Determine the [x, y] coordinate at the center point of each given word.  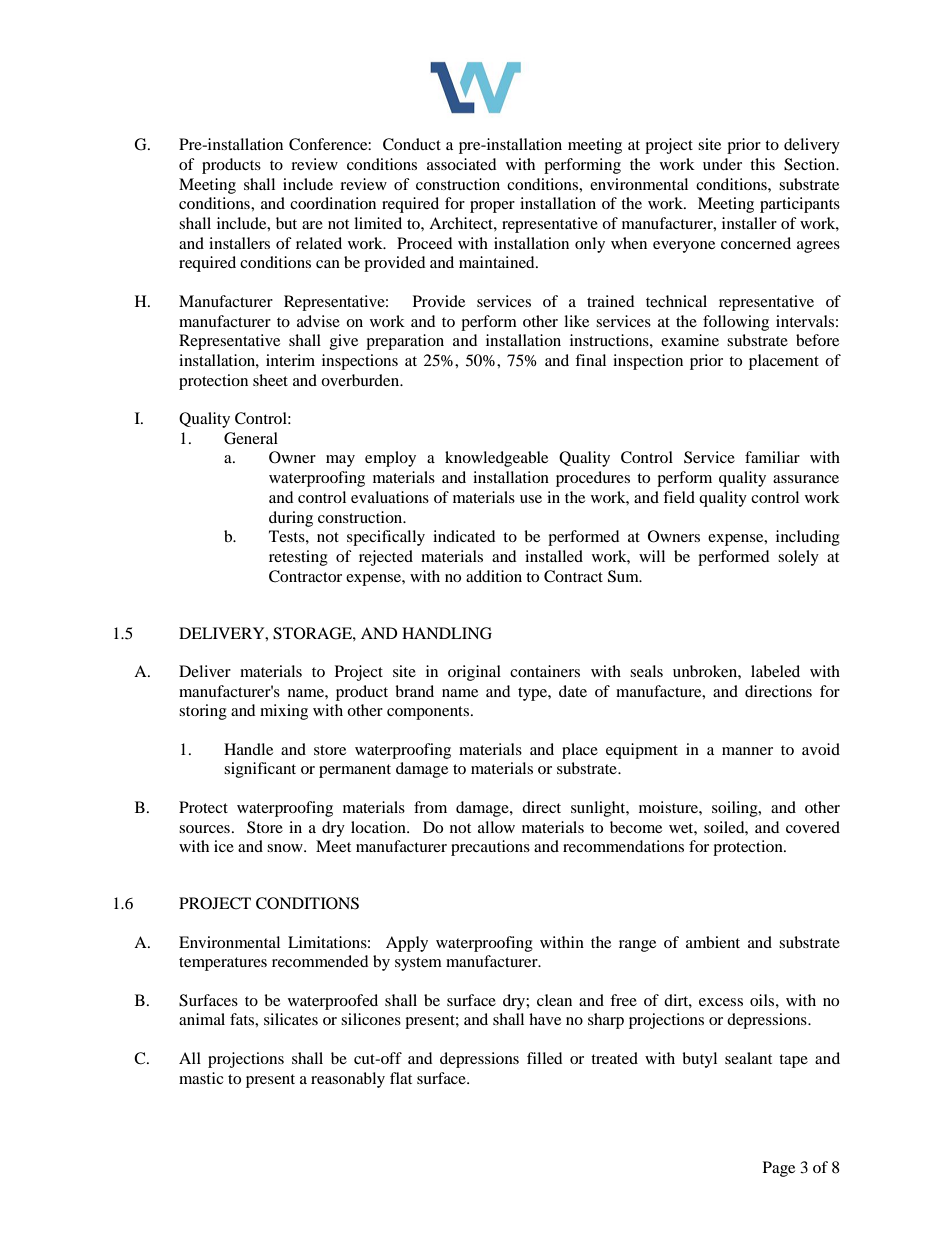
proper [492, 207]
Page [779, 1169]
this [762, 164]
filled [545, 1058]
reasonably [348, 1080]
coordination [333, 203]
